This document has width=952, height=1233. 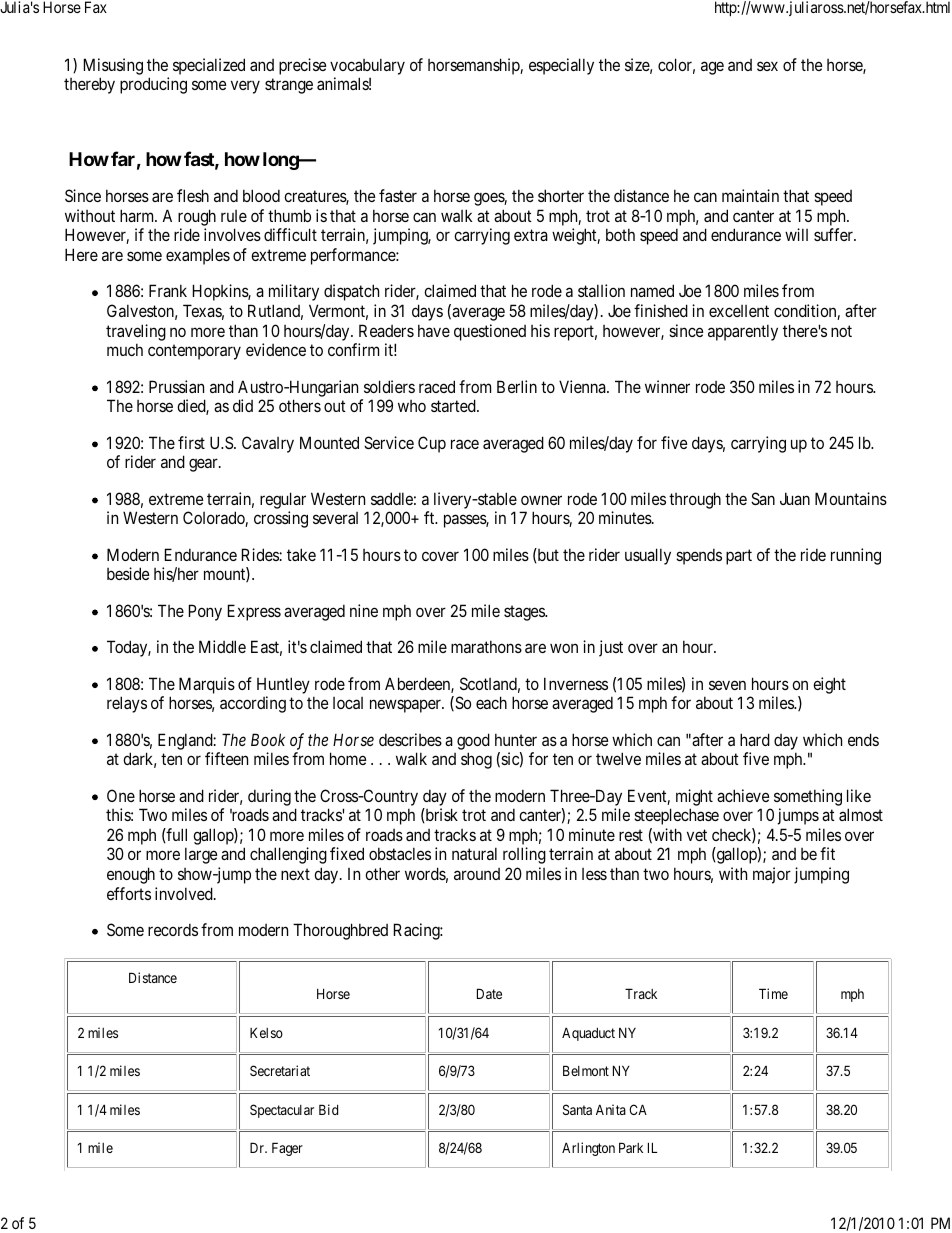 I want to click on especially, so click(x=561, y=66).
